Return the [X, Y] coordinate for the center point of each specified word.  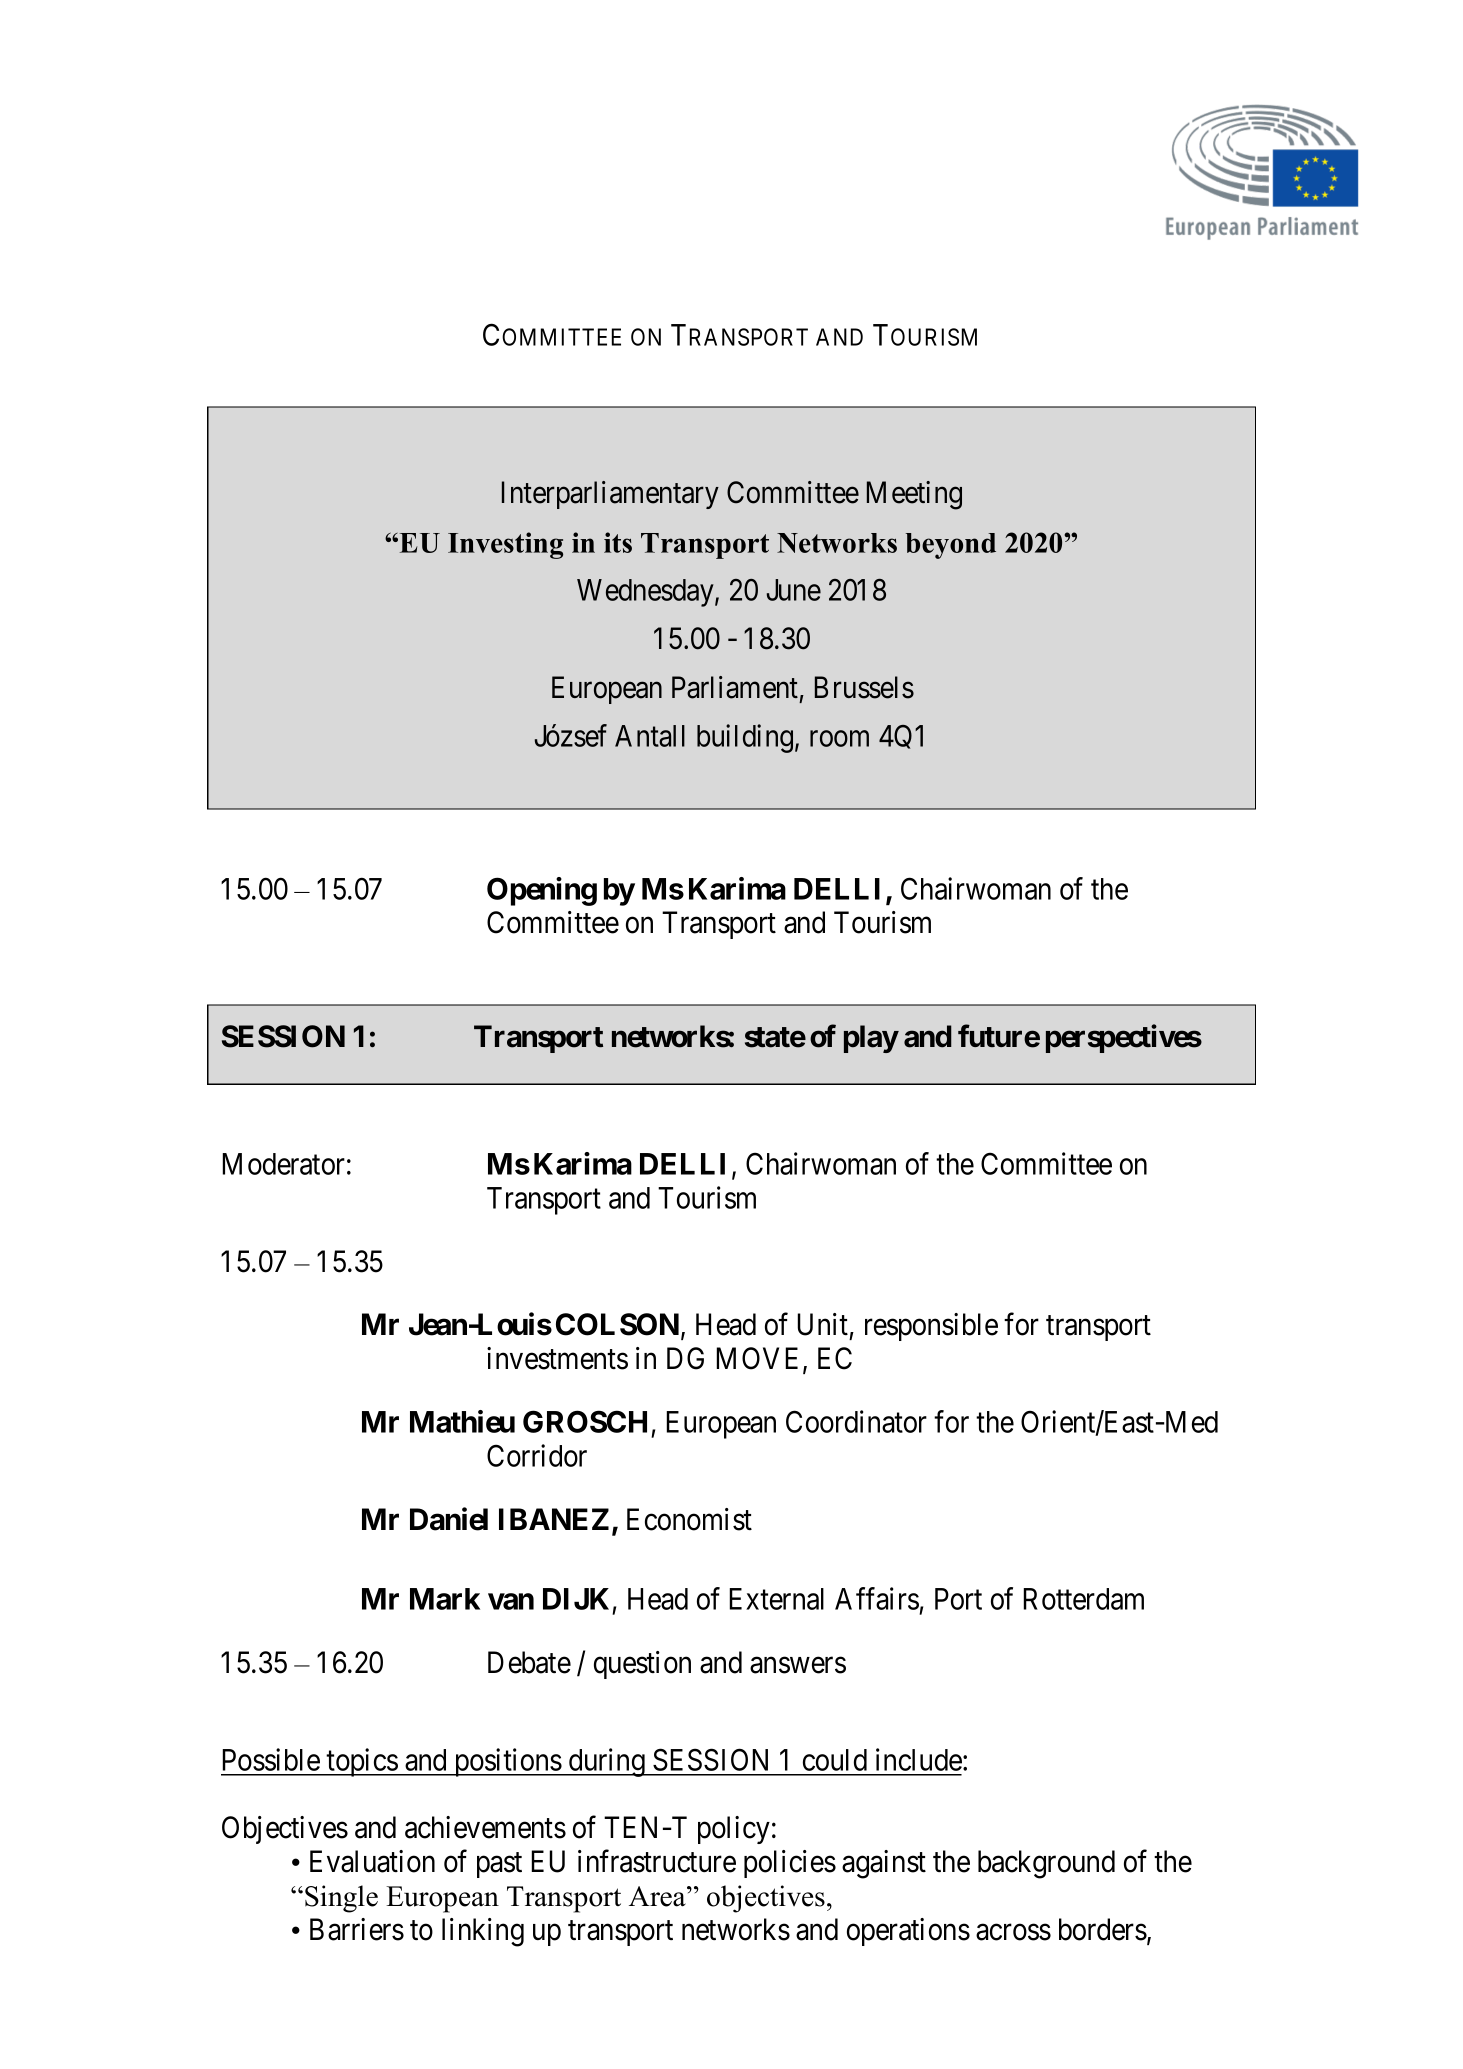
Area [658, 1896]
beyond [951, 546]
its [618, 542]
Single [341, 1899]
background [1046, 1864]
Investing [505, 545]
